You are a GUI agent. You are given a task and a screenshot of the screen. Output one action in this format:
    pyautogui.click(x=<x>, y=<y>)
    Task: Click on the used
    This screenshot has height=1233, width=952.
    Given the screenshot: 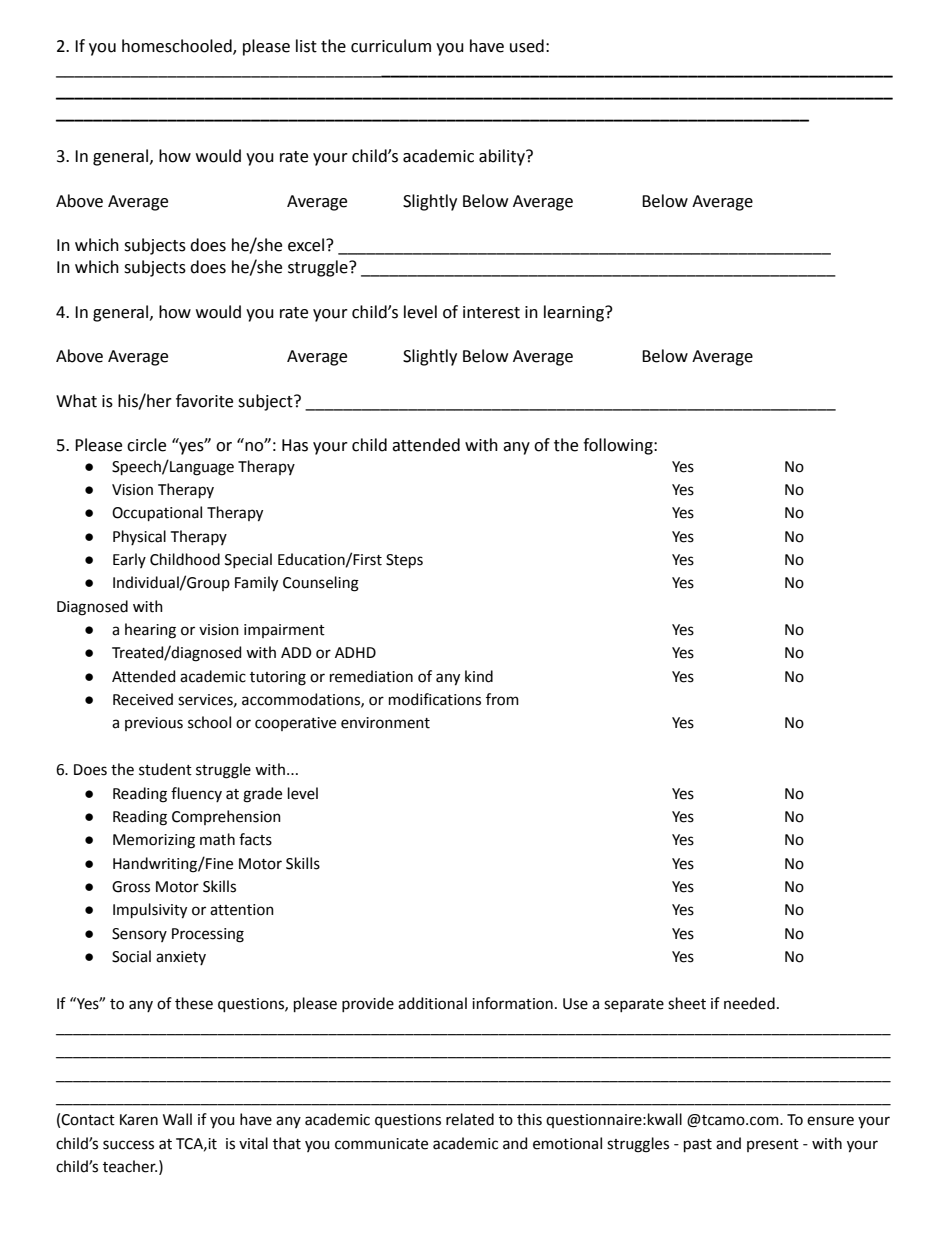 What is the action you would take?
    pyautogui.click(x=527, y=46)
